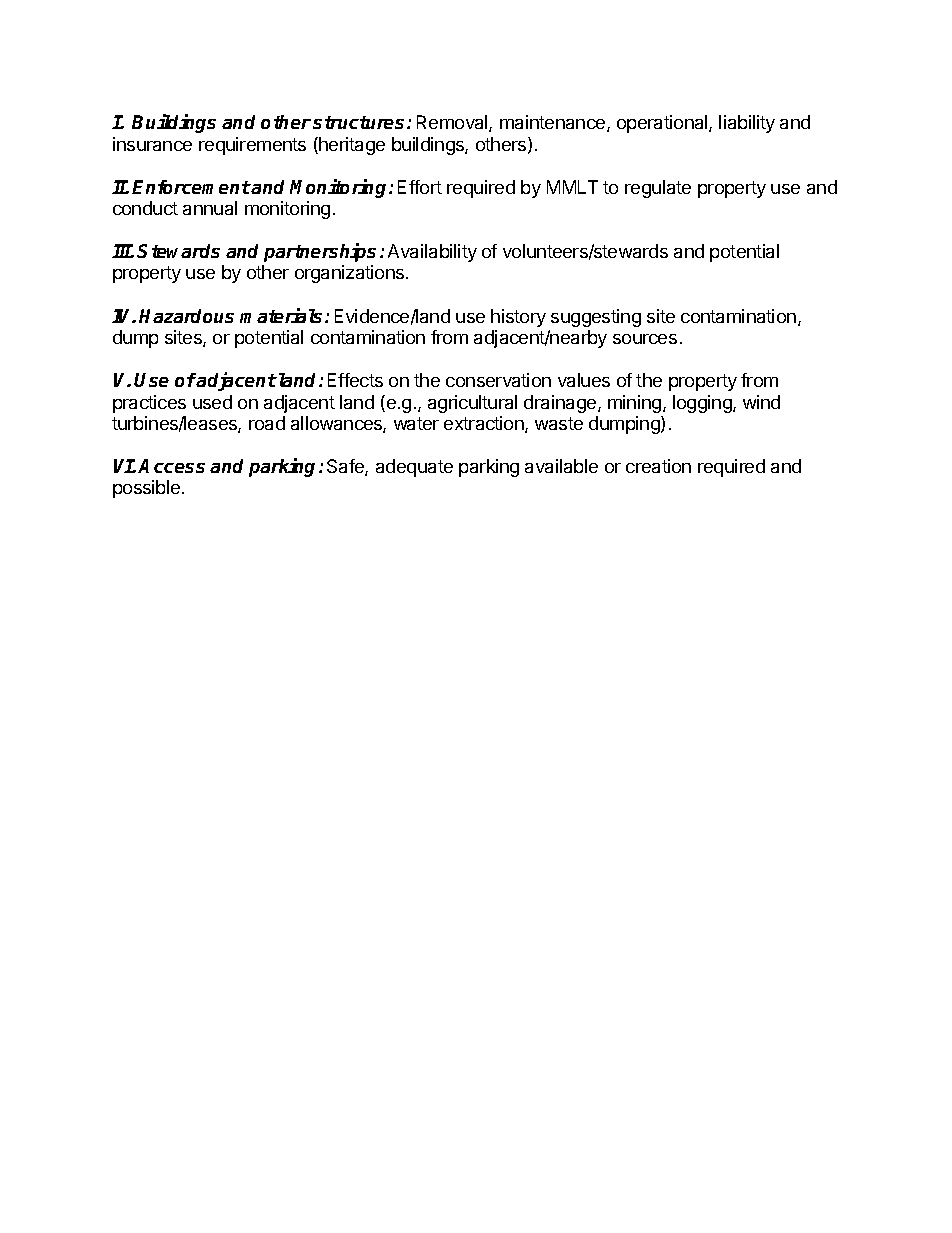  I want to click on logging, so click(703, 404).
